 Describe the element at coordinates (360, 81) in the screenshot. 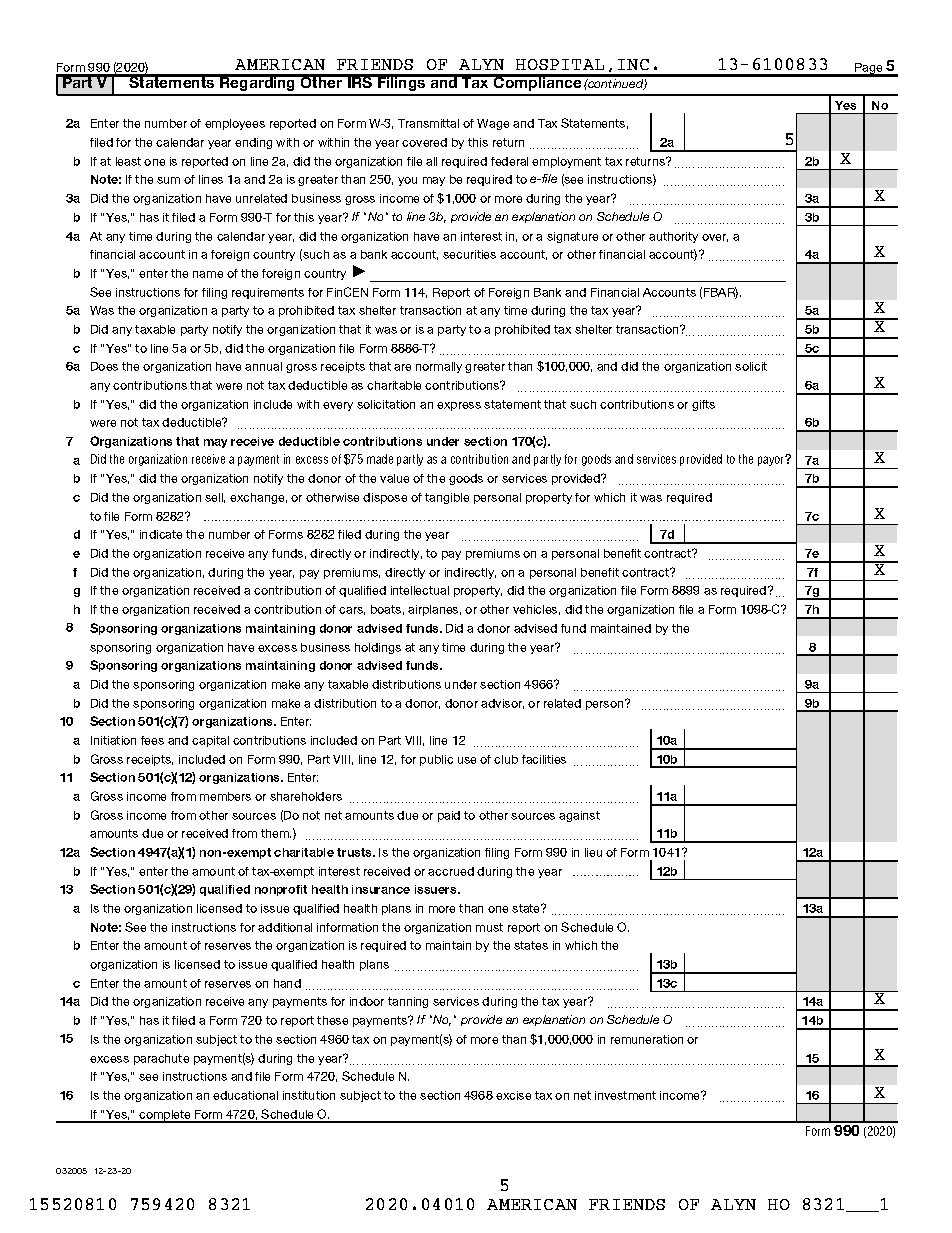

I see `IRS` at that location.
